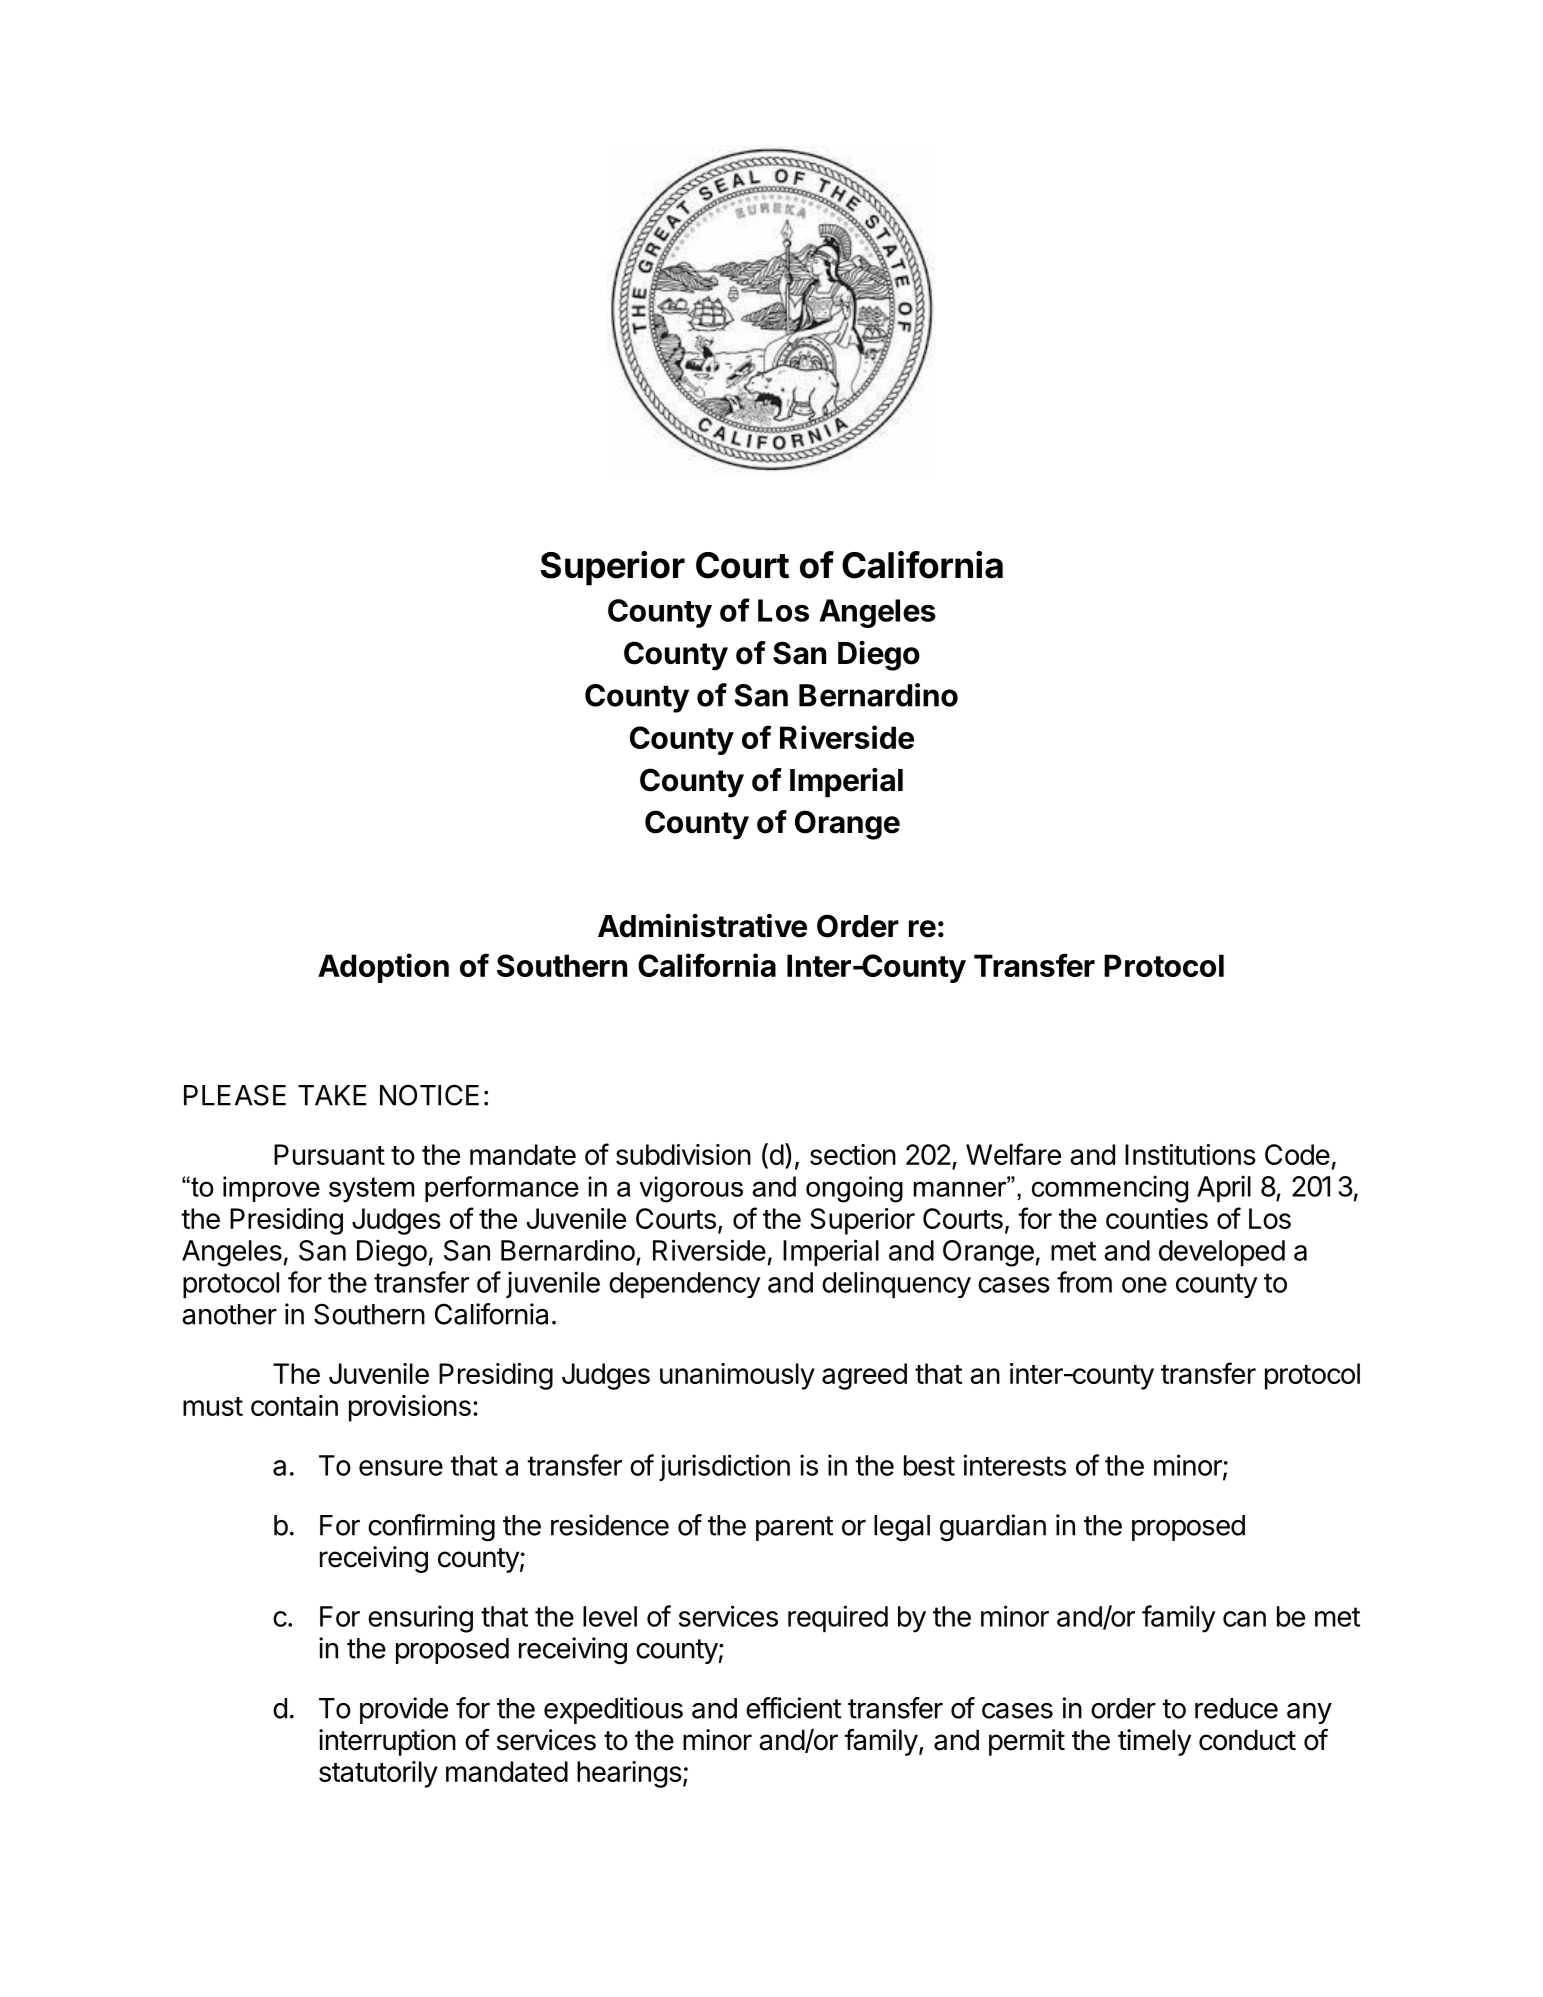  I want to click on Institutions, so click(1190, 1154).
